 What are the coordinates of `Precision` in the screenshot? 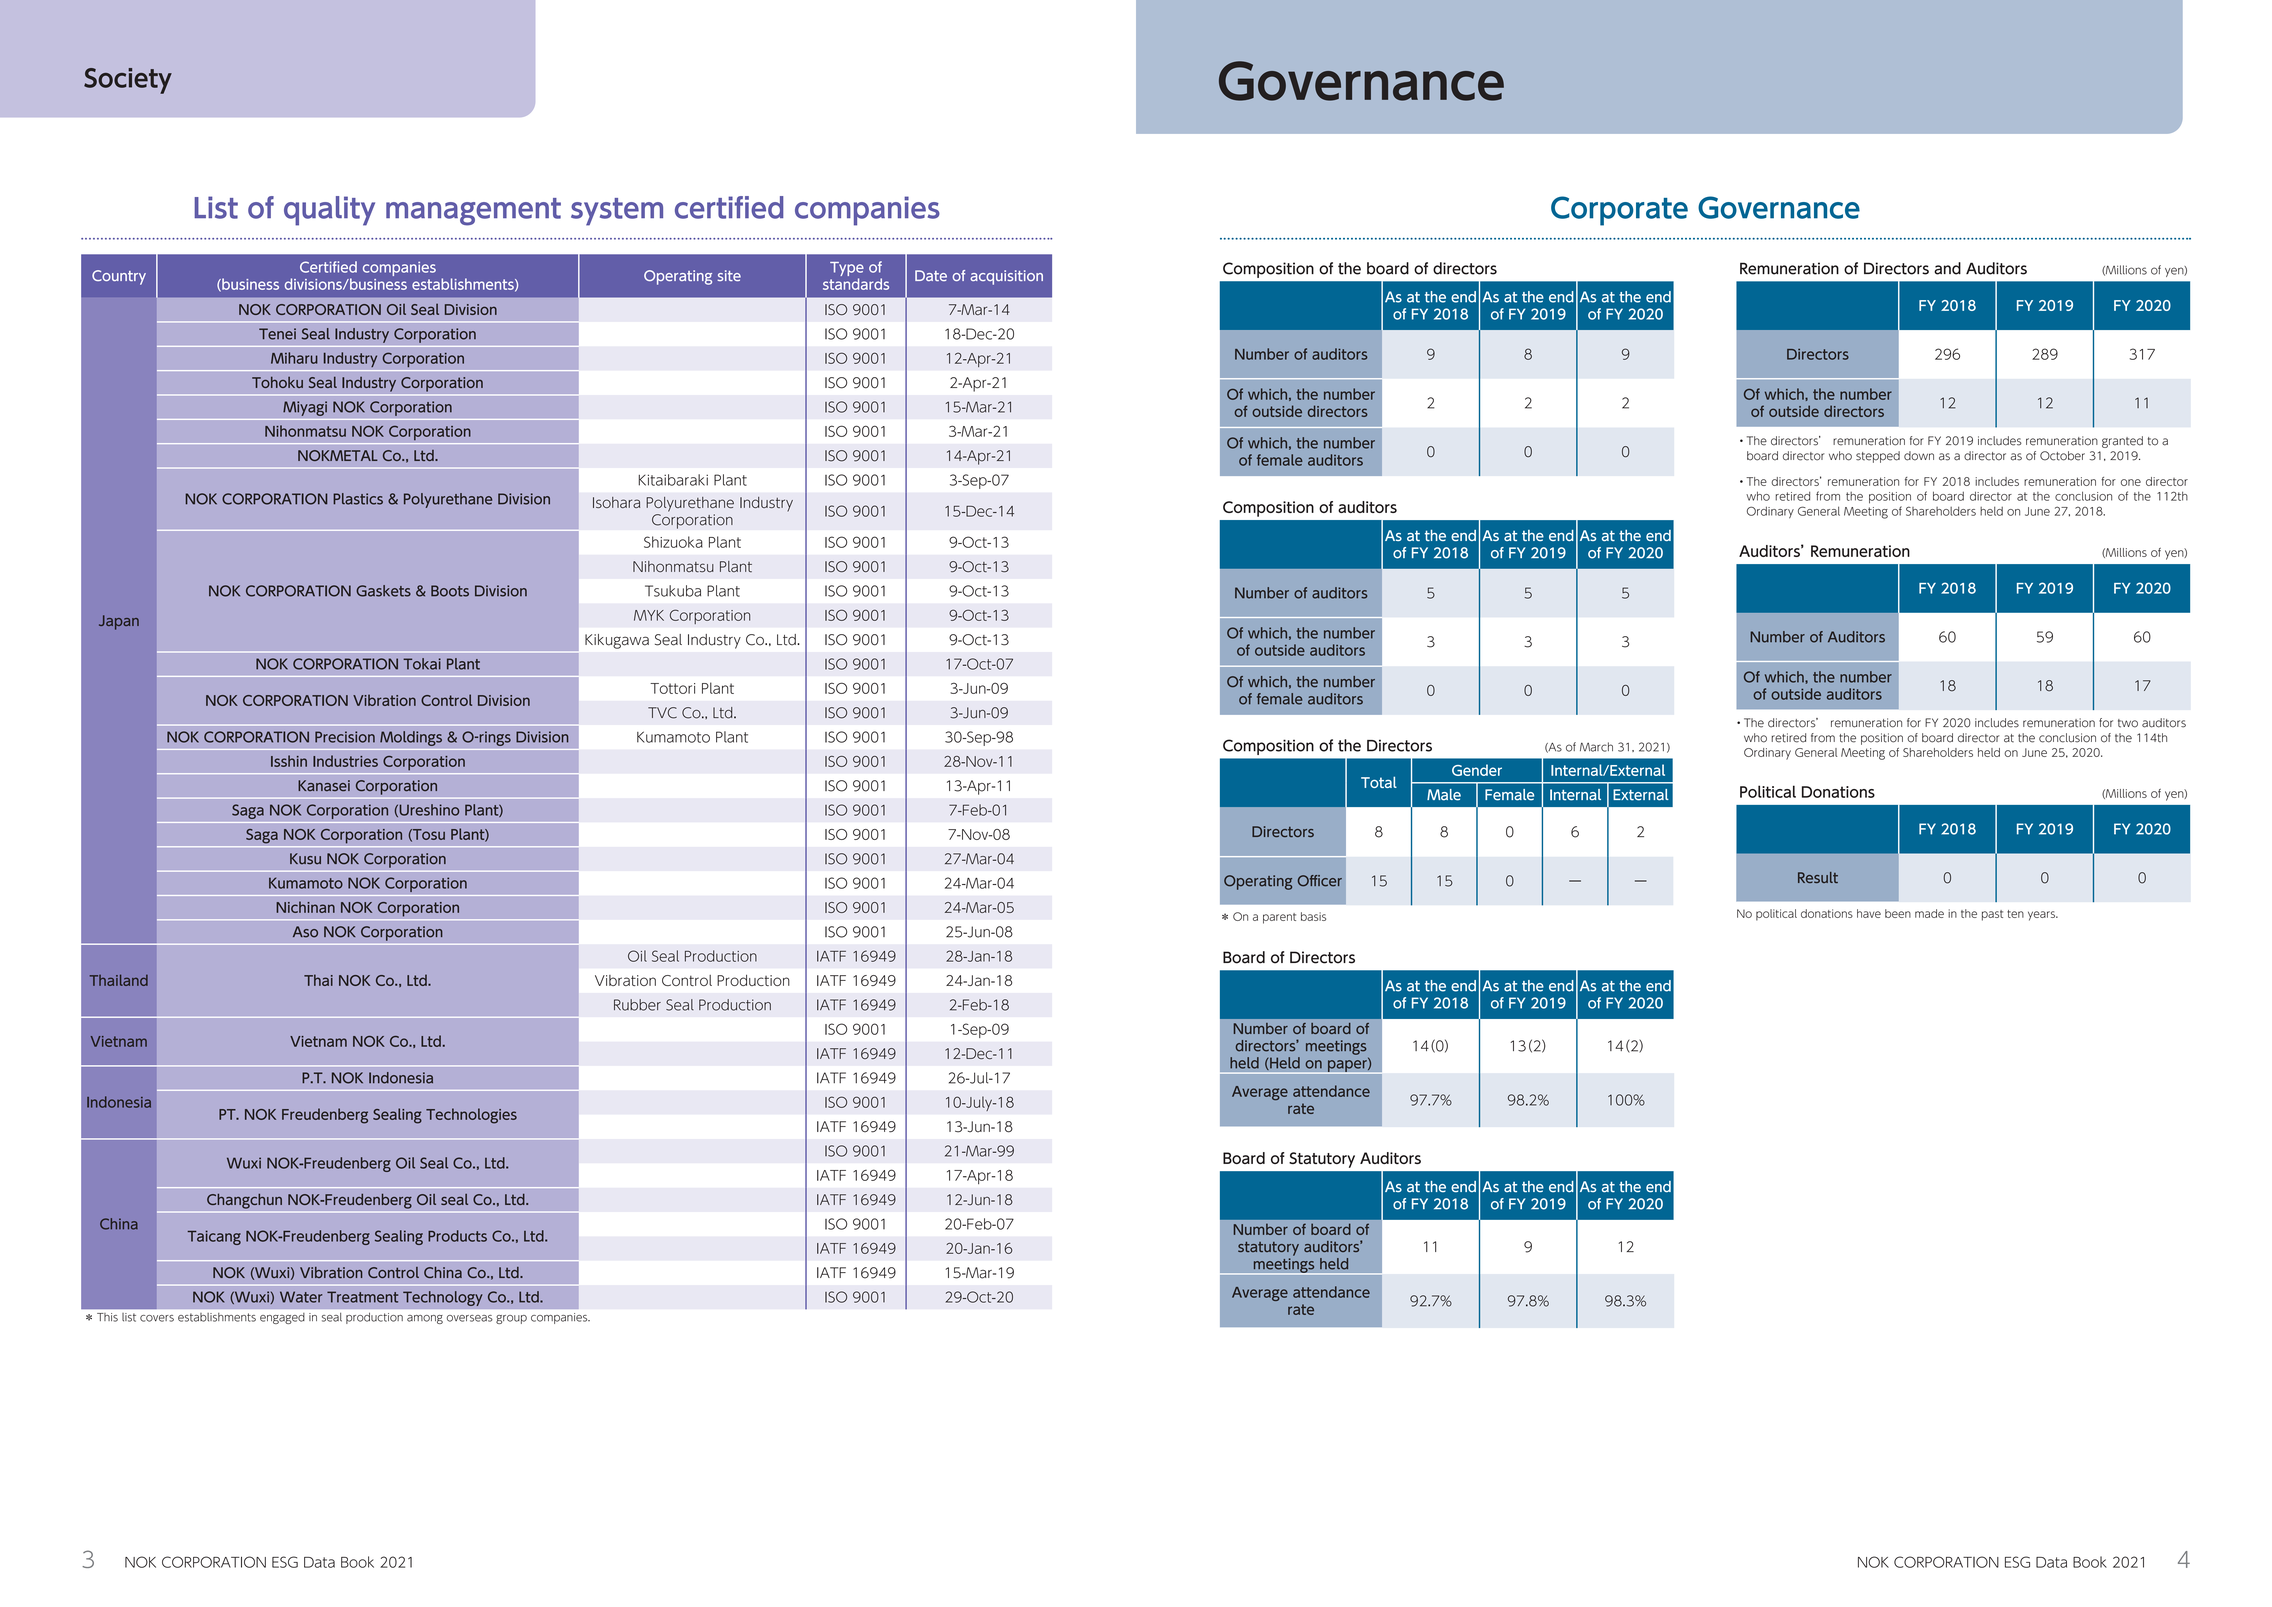 It's located at (345, 737).
